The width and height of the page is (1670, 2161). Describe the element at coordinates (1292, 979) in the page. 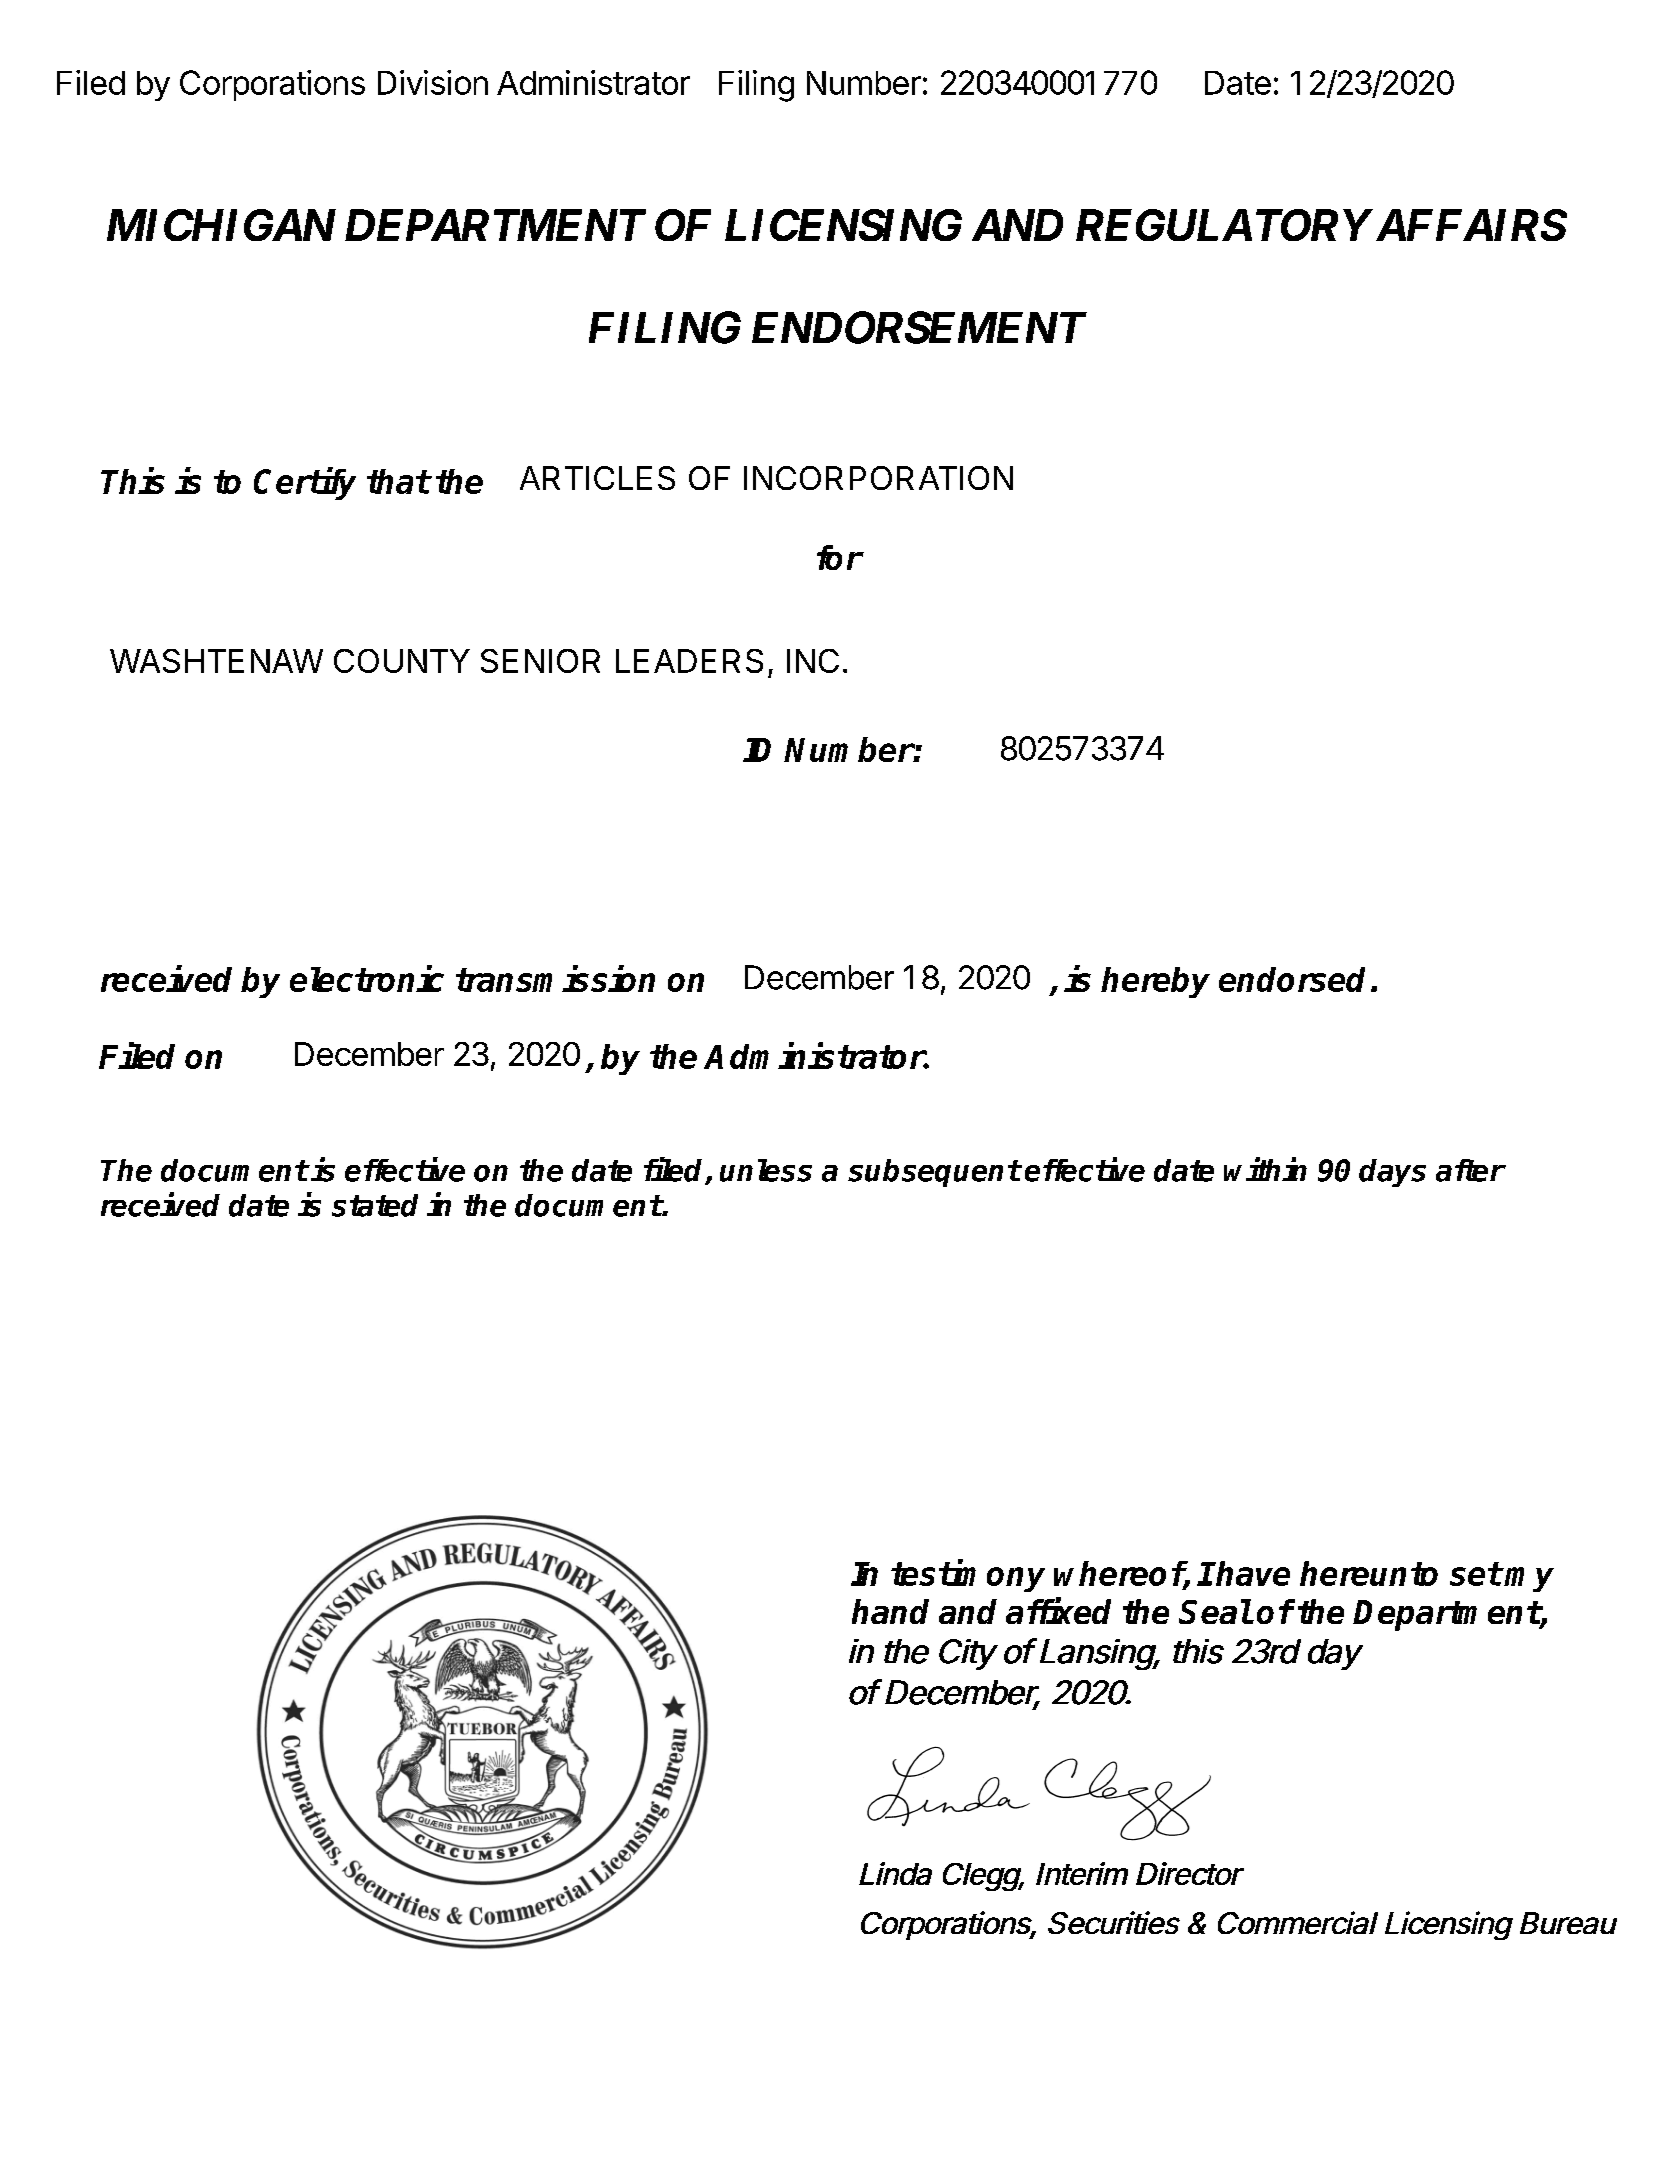

I see `endorsed` at that location.
